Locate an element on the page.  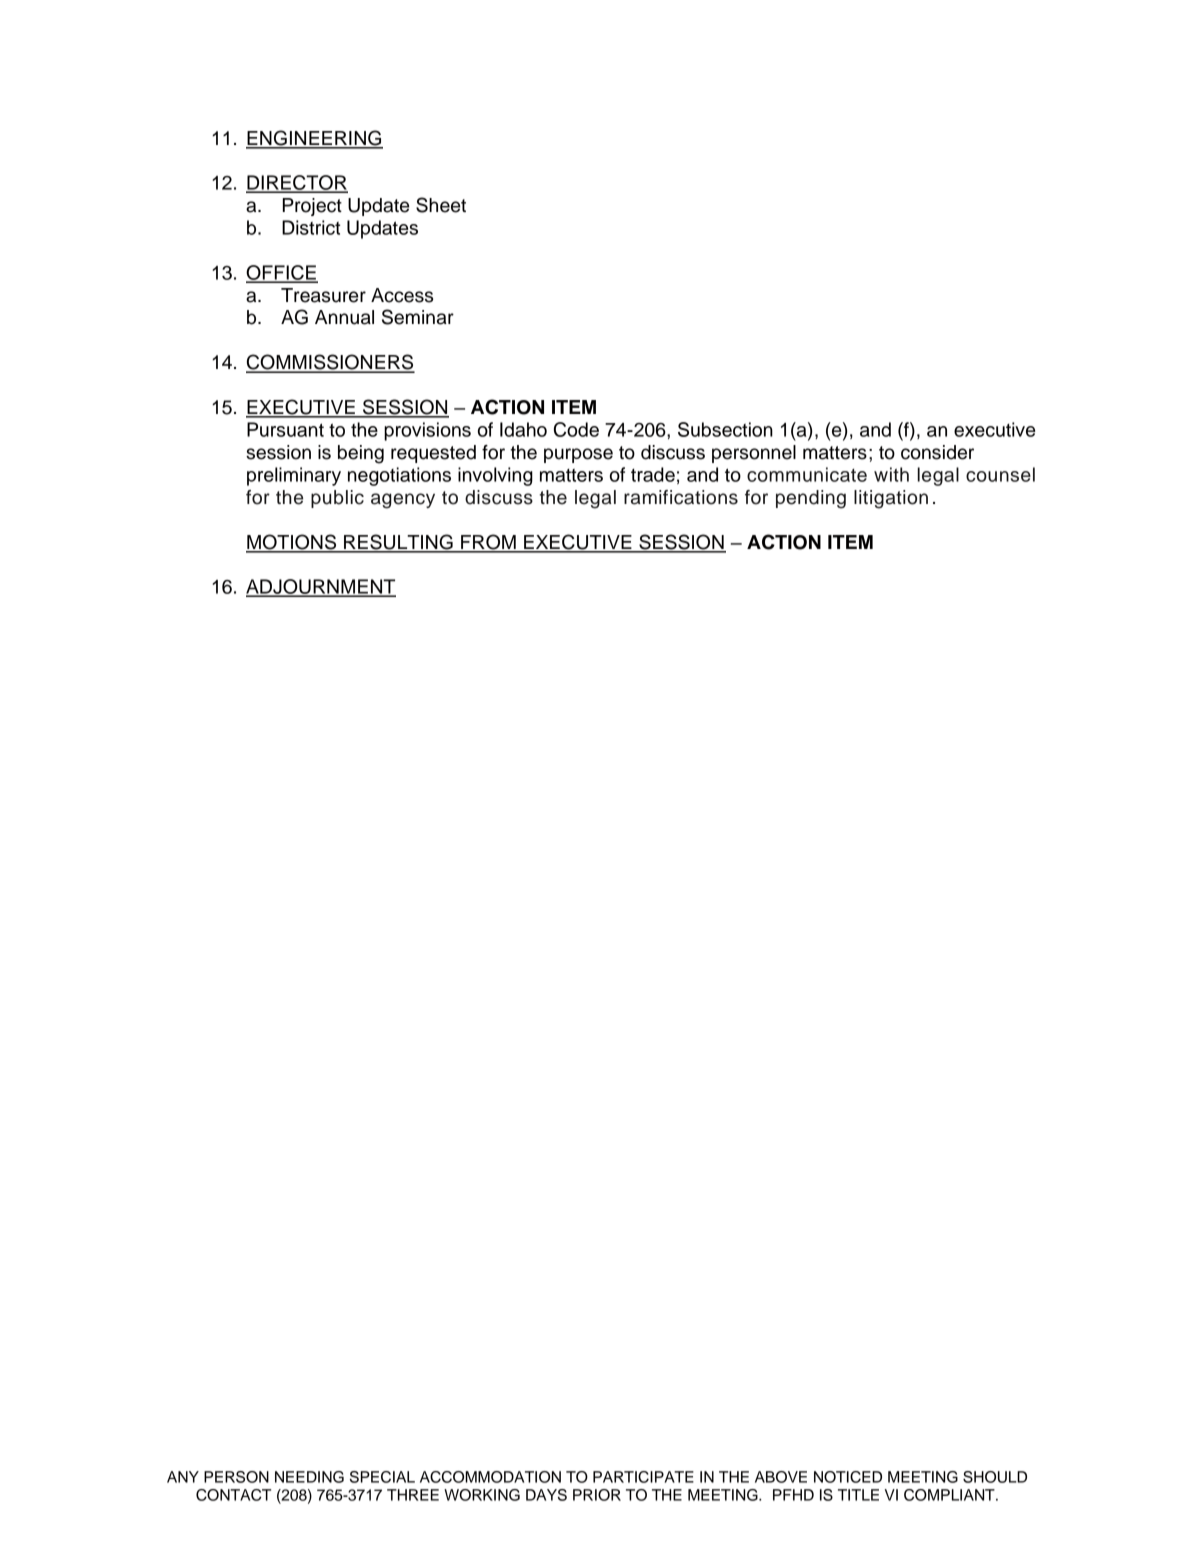
consider is located at coordinates (937, 452).
